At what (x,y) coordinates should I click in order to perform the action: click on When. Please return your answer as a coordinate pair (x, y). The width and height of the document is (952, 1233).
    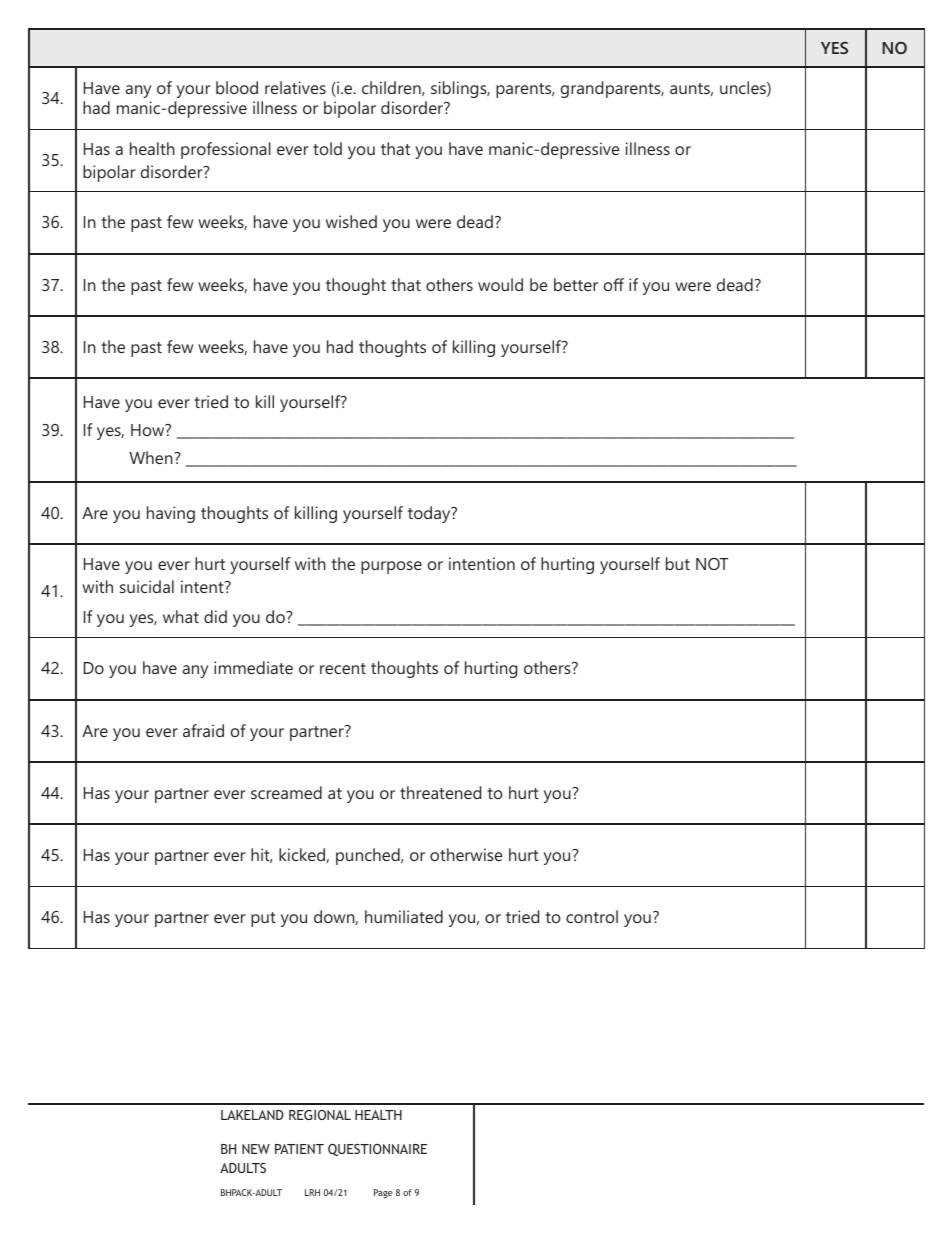
    Looking at the image, I should click on (152, 457).
